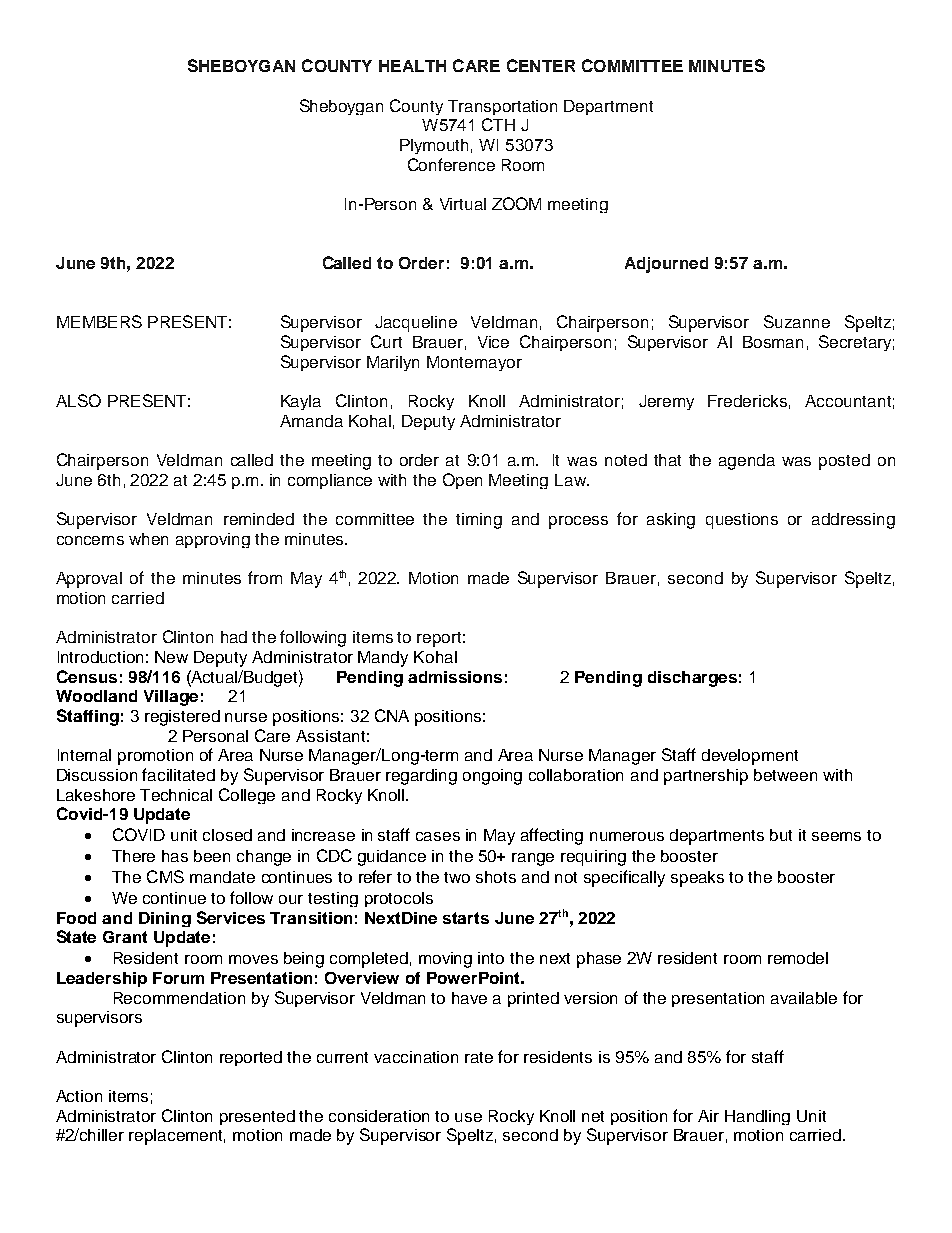 This screenshot has height=1233, width=952. Describe the element at coordinates (757, 1117) in the screenshot. I see `Handling` at that location.
